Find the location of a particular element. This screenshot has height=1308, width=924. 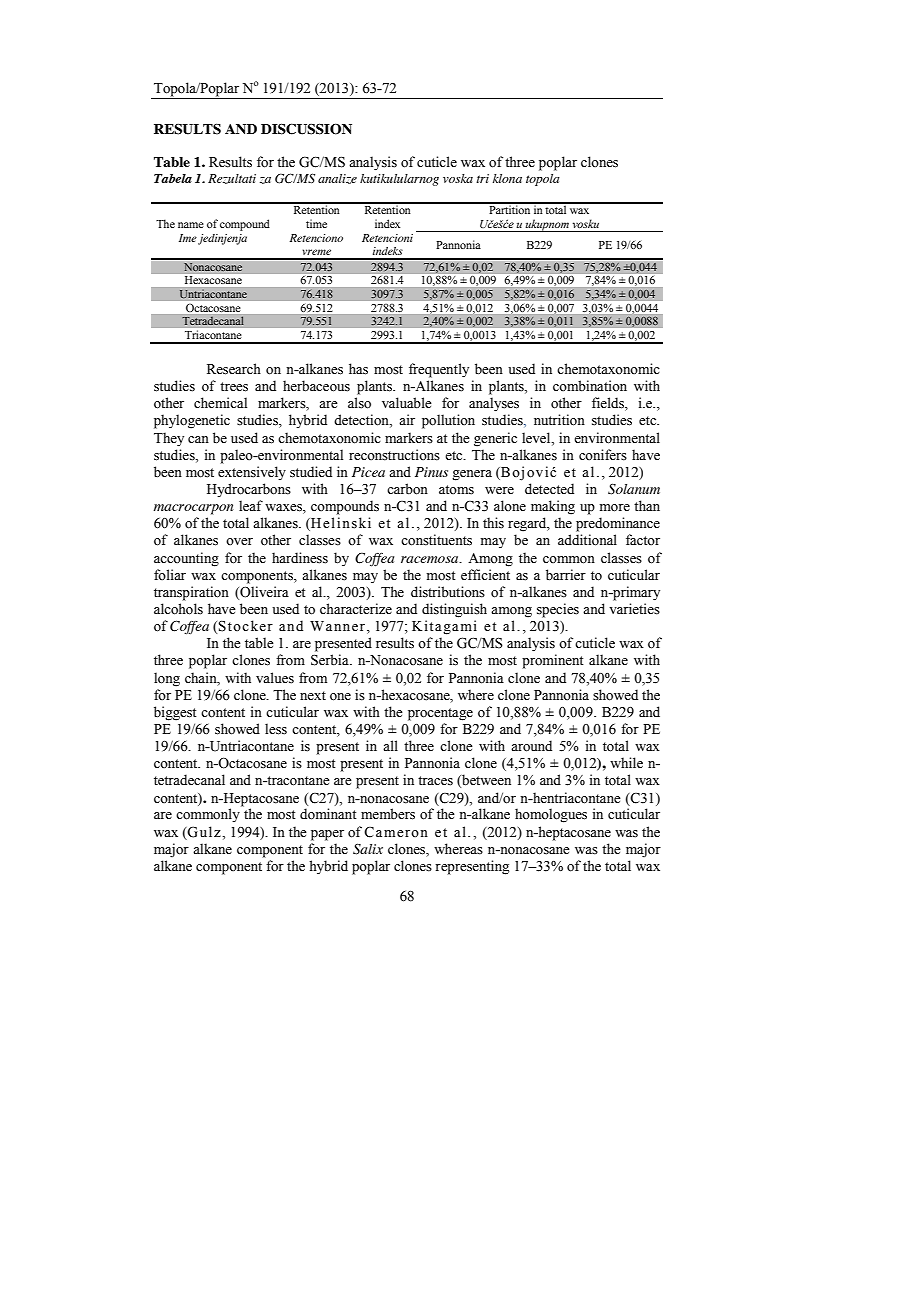

frequently is located at coordinates (439, 370).
